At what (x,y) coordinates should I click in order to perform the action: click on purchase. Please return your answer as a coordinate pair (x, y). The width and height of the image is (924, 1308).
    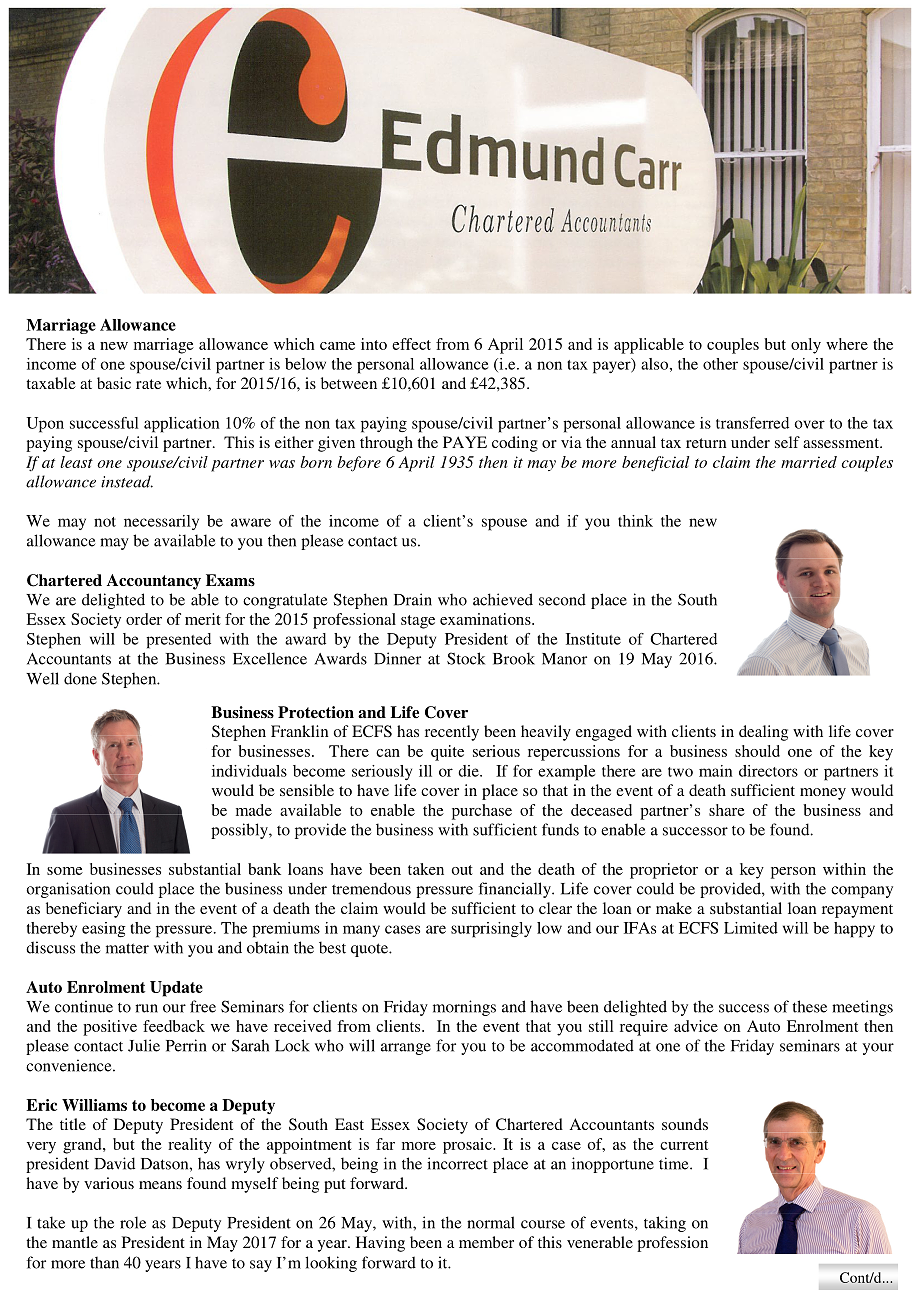
    Looking at the image, I should click on (482, 812).
